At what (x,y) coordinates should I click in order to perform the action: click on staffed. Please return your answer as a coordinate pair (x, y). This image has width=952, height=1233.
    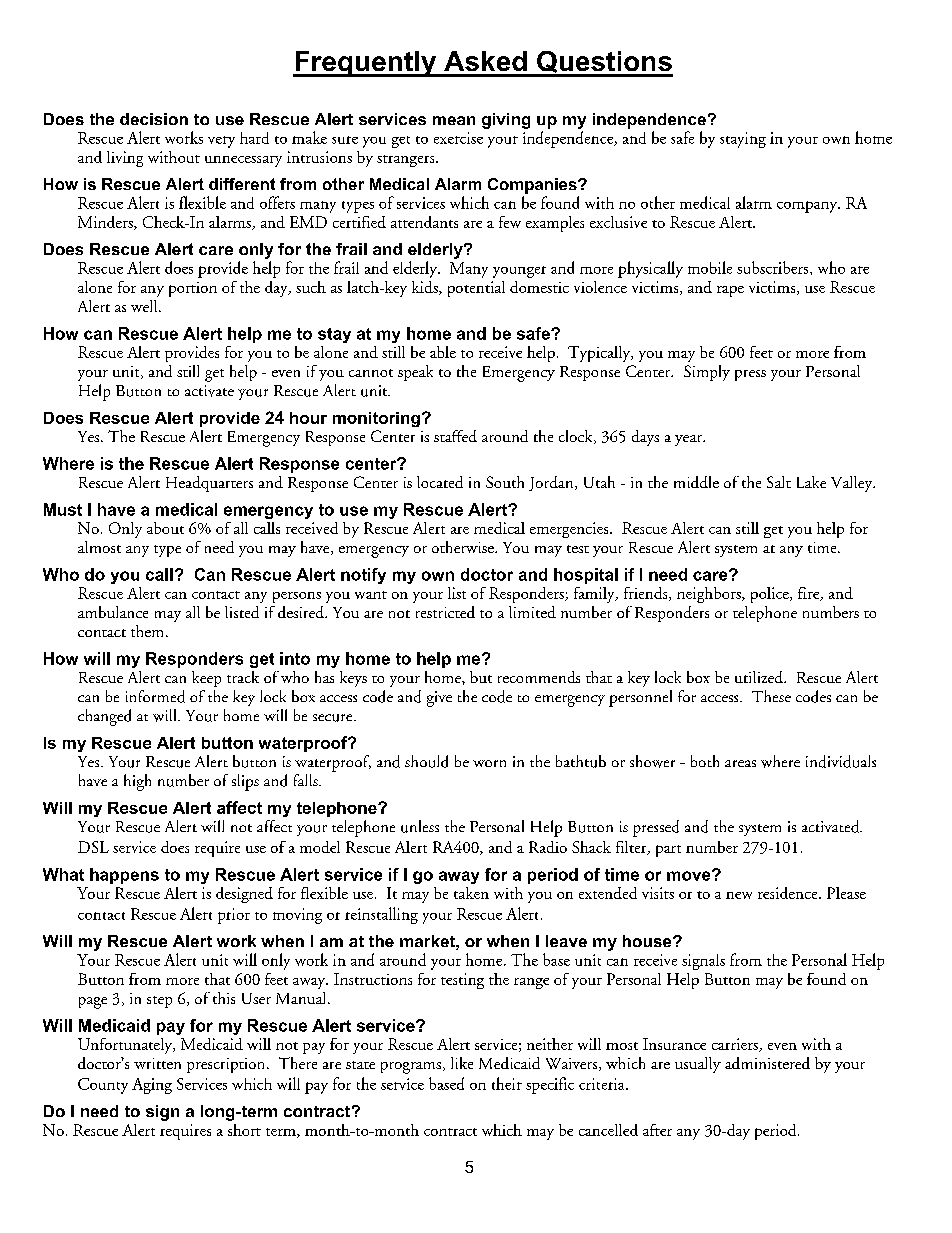
    Looking at the image, I should click on (455, 436).
